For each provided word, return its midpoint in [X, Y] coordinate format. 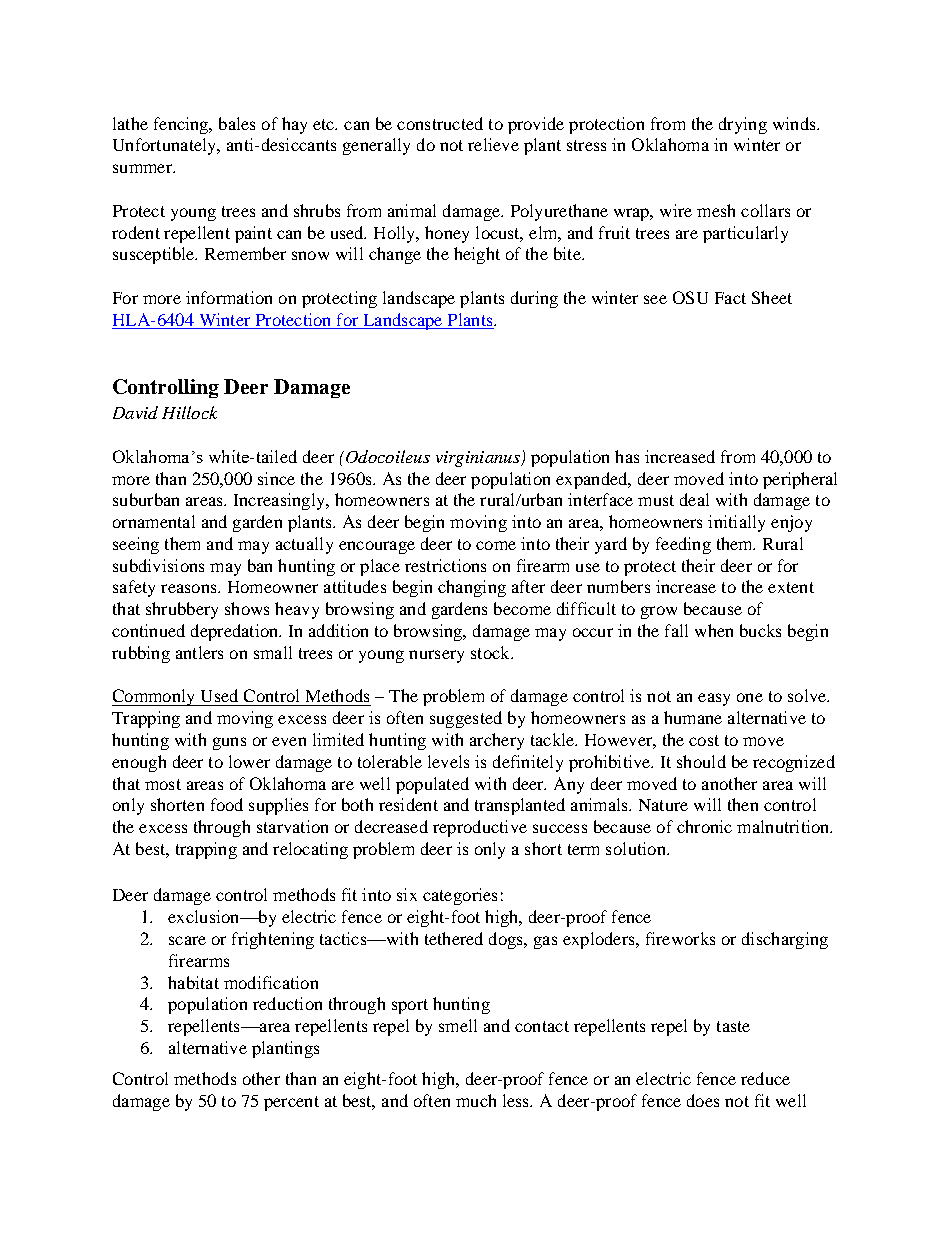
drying [743, 125]
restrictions [445, 565]
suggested [466, 719]
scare [187, 940]
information [229, 297]
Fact [730, 298]
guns [229, 743]
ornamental [154, 521]
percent [291, 1103]
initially [736, 523]
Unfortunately [166, 146]
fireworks [680, 938]
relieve [493, 144]
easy [714, 699]
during [534, 299]
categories [460, 896]
